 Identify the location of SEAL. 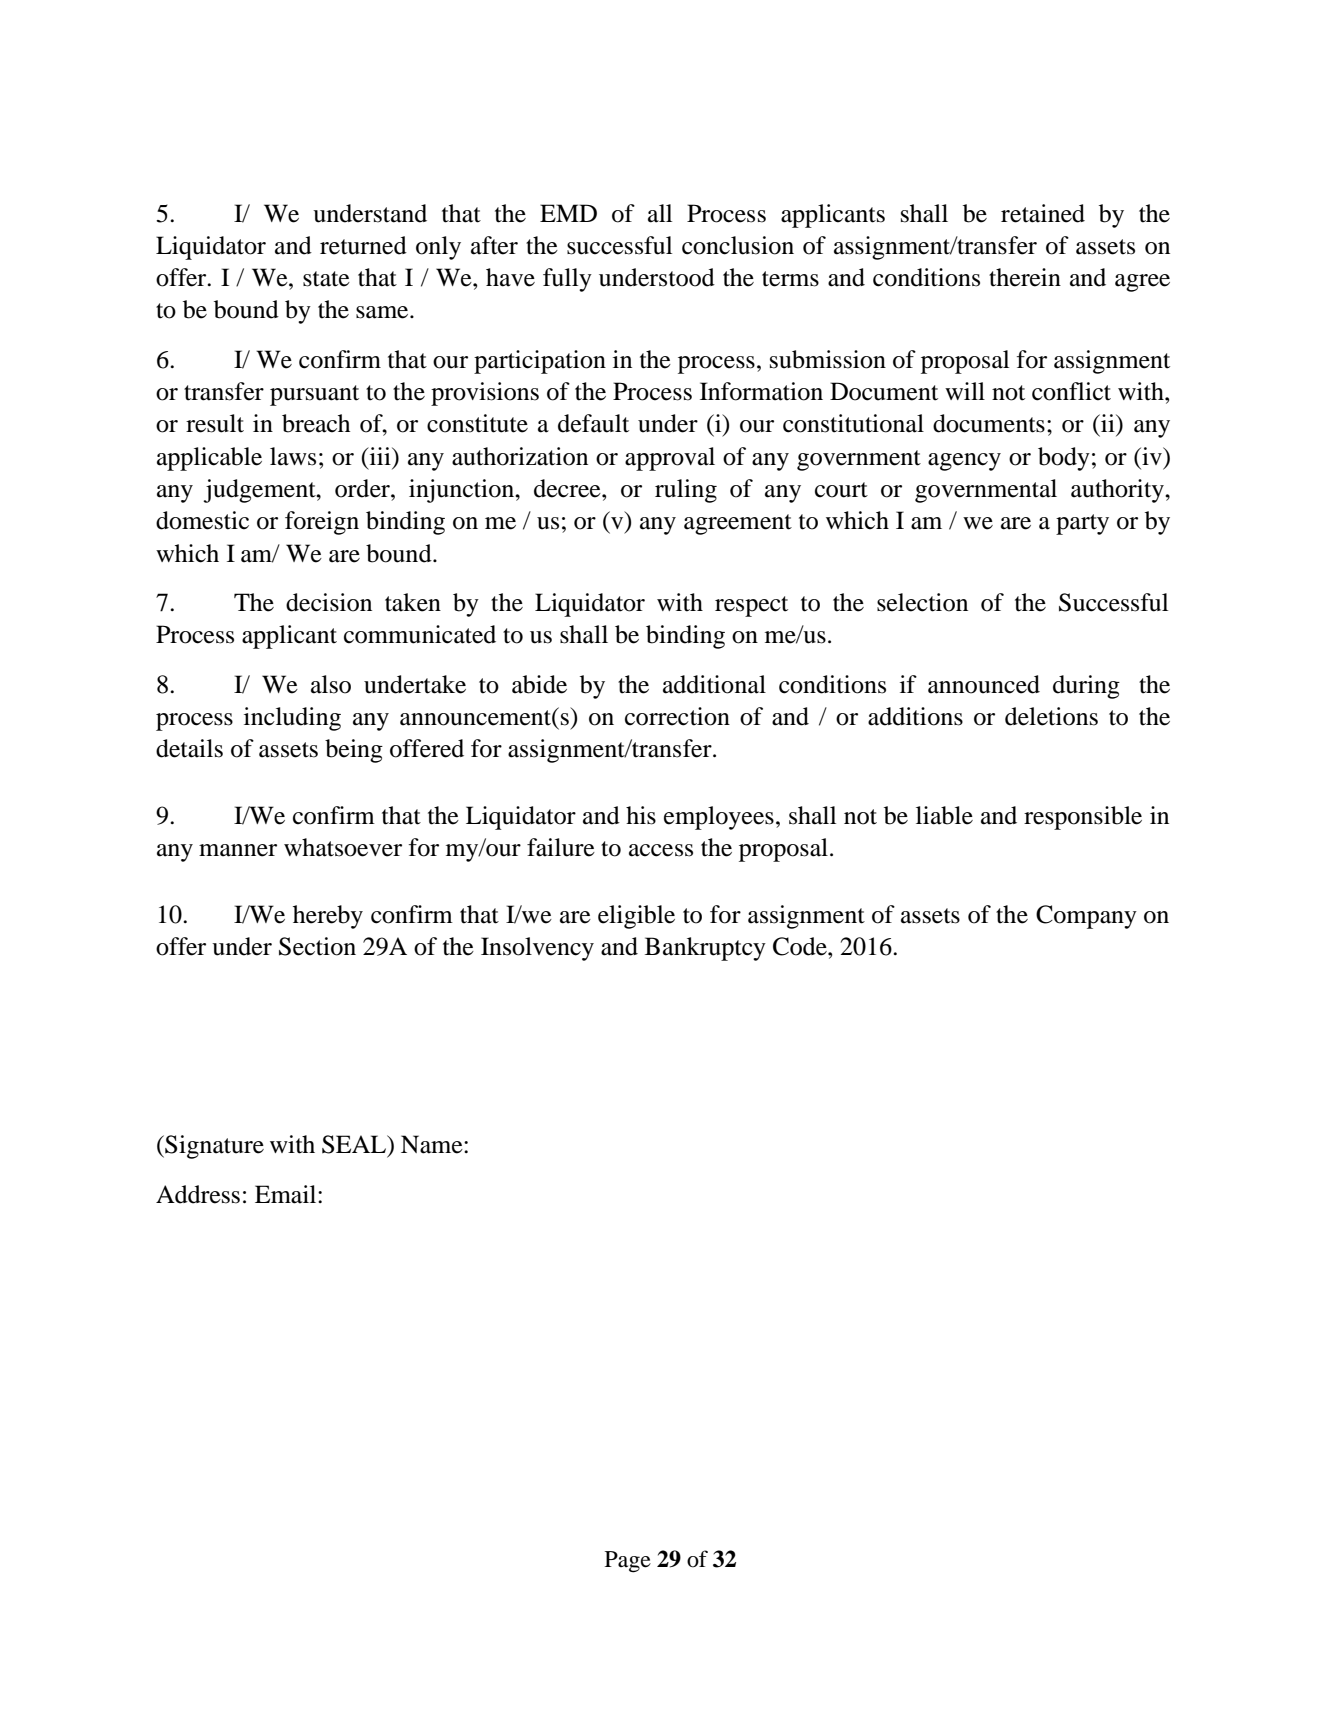
(355, 1145).
